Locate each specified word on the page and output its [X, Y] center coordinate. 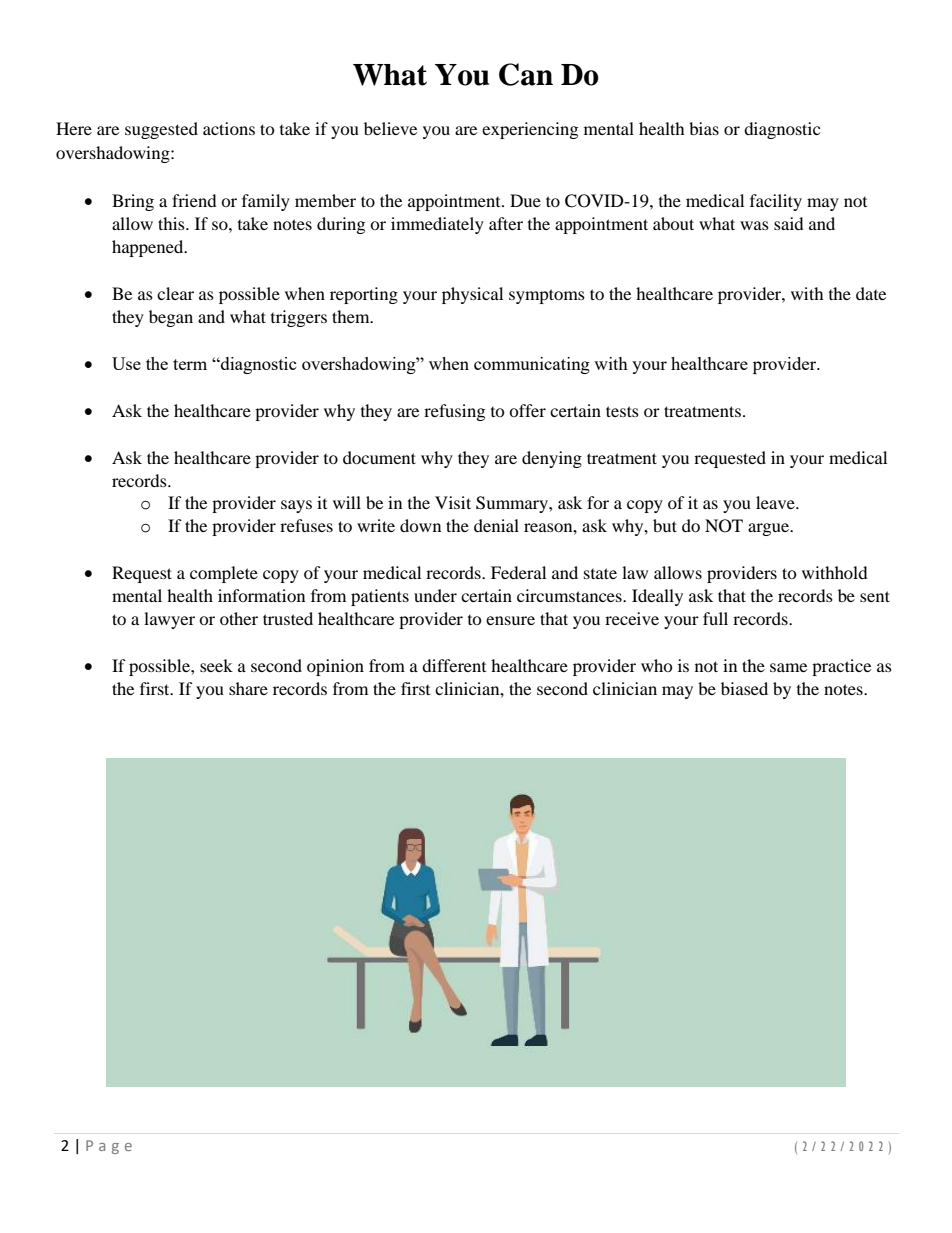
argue [770, 529]
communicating [532, 365]
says [296, 506]
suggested [161, 130]
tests [622, 411]
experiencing [530, 130]
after [506, 223]
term [190, 364]
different [454, 665]
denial [496, 525]
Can [526, 74]
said [789, 223]
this [172, 223]
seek [216, 665]
